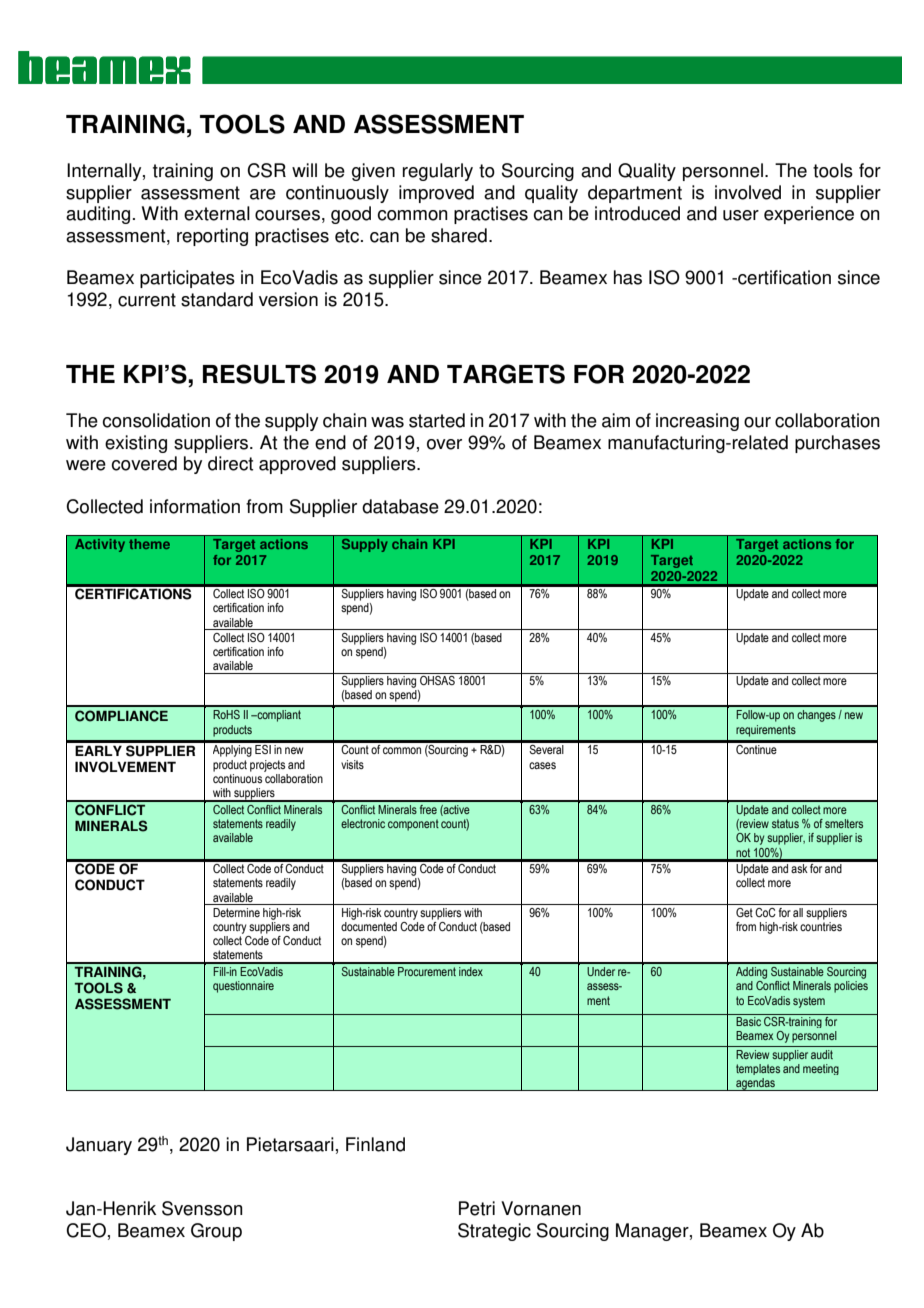 Image resolution: width=924 pixels, height=1308 pixels. Describe the element at coordinates (202, 1208) in the image. I see `Svensson` at that location.
